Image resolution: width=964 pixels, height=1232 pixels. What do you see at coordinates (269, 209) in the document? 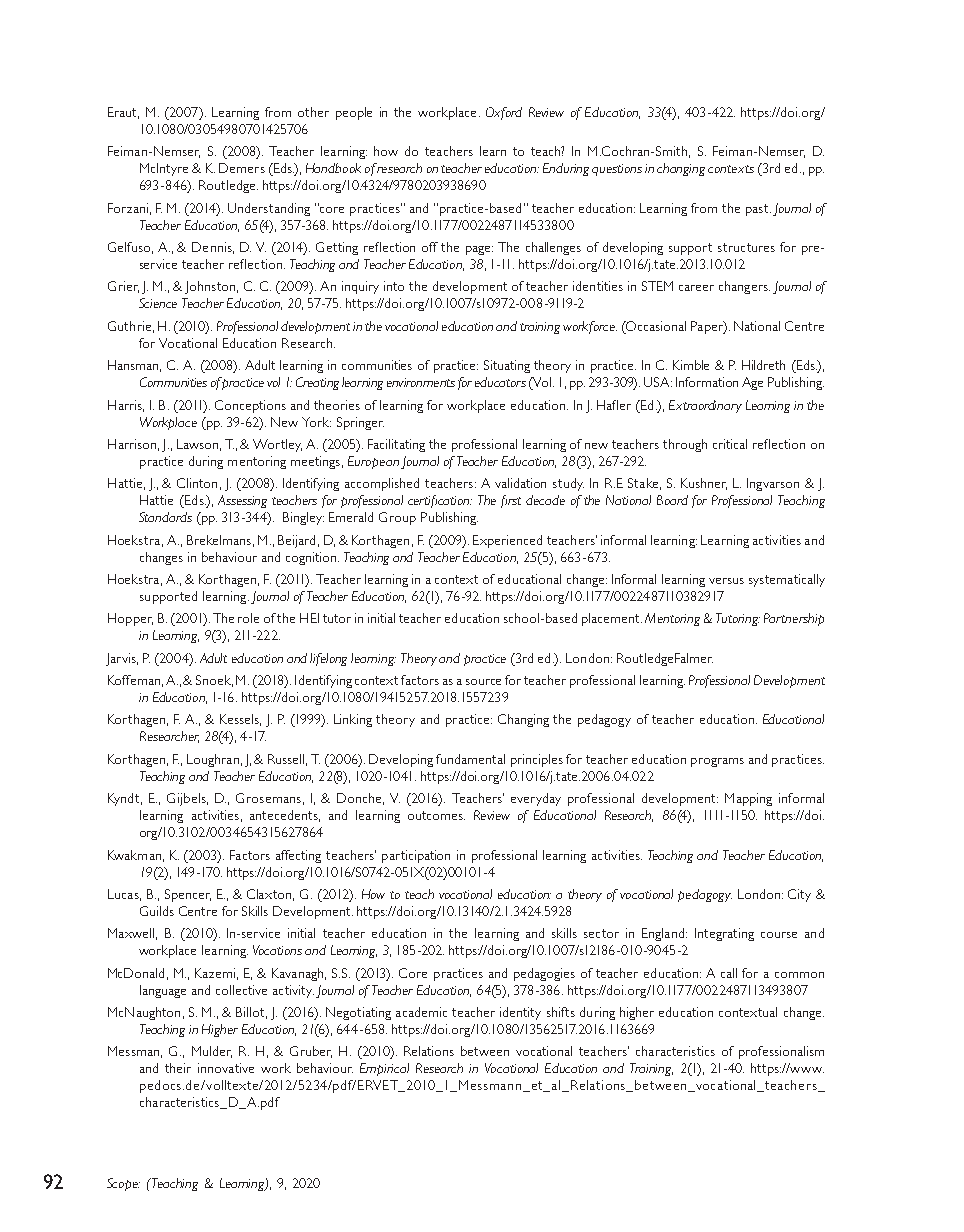
I see `Understanding` at bounding box center [269, 209].
